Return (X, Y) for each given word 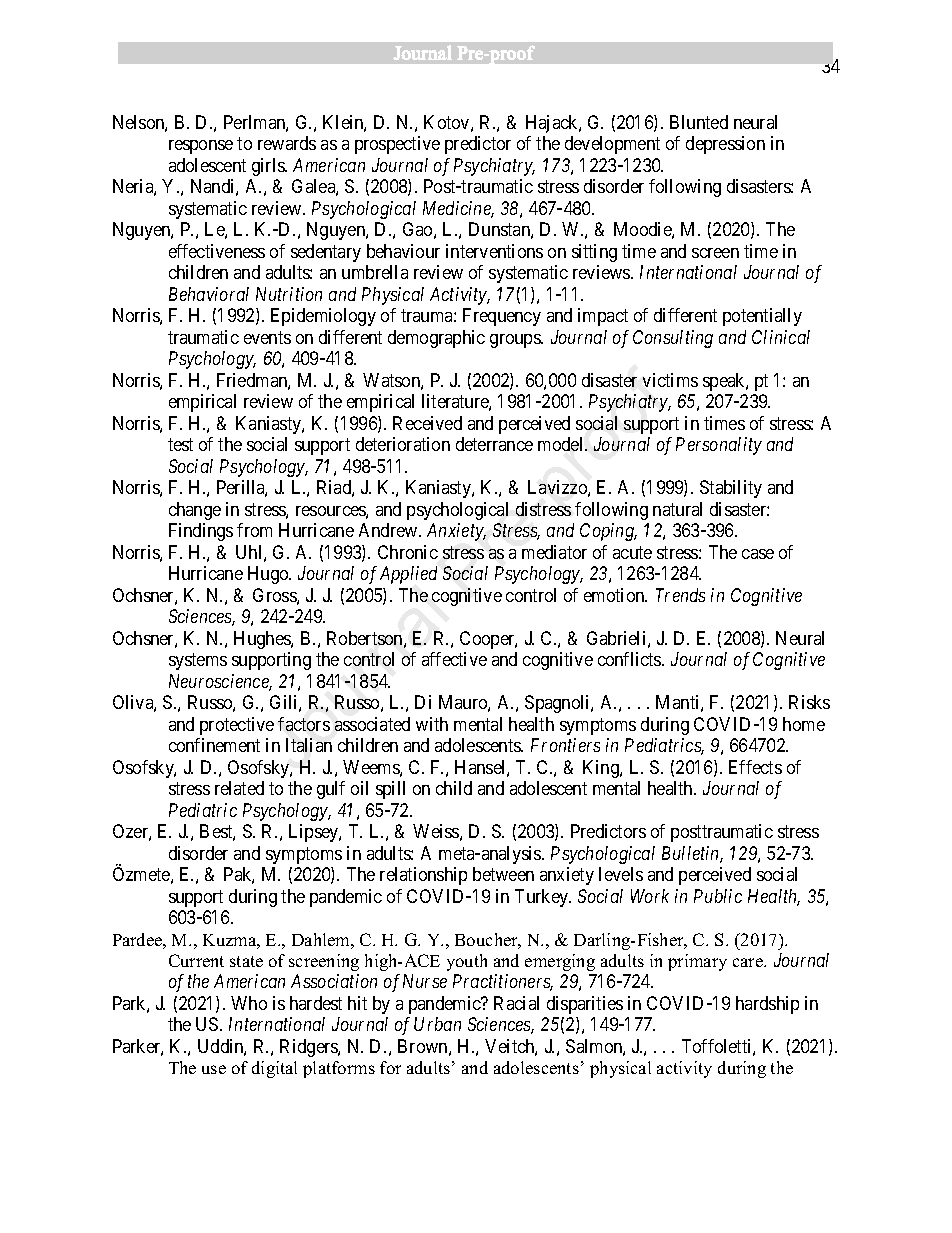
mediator (554, 552)
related (239, 788)
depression (725, 145)
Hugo (269, 575)
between (503, 874)
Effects (755, 767)
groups (516, 341)
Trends (680, 595)
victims (670, 380)
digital (274, 1069)
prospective (397, 145)
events (267, 337)
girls (269, 167)
